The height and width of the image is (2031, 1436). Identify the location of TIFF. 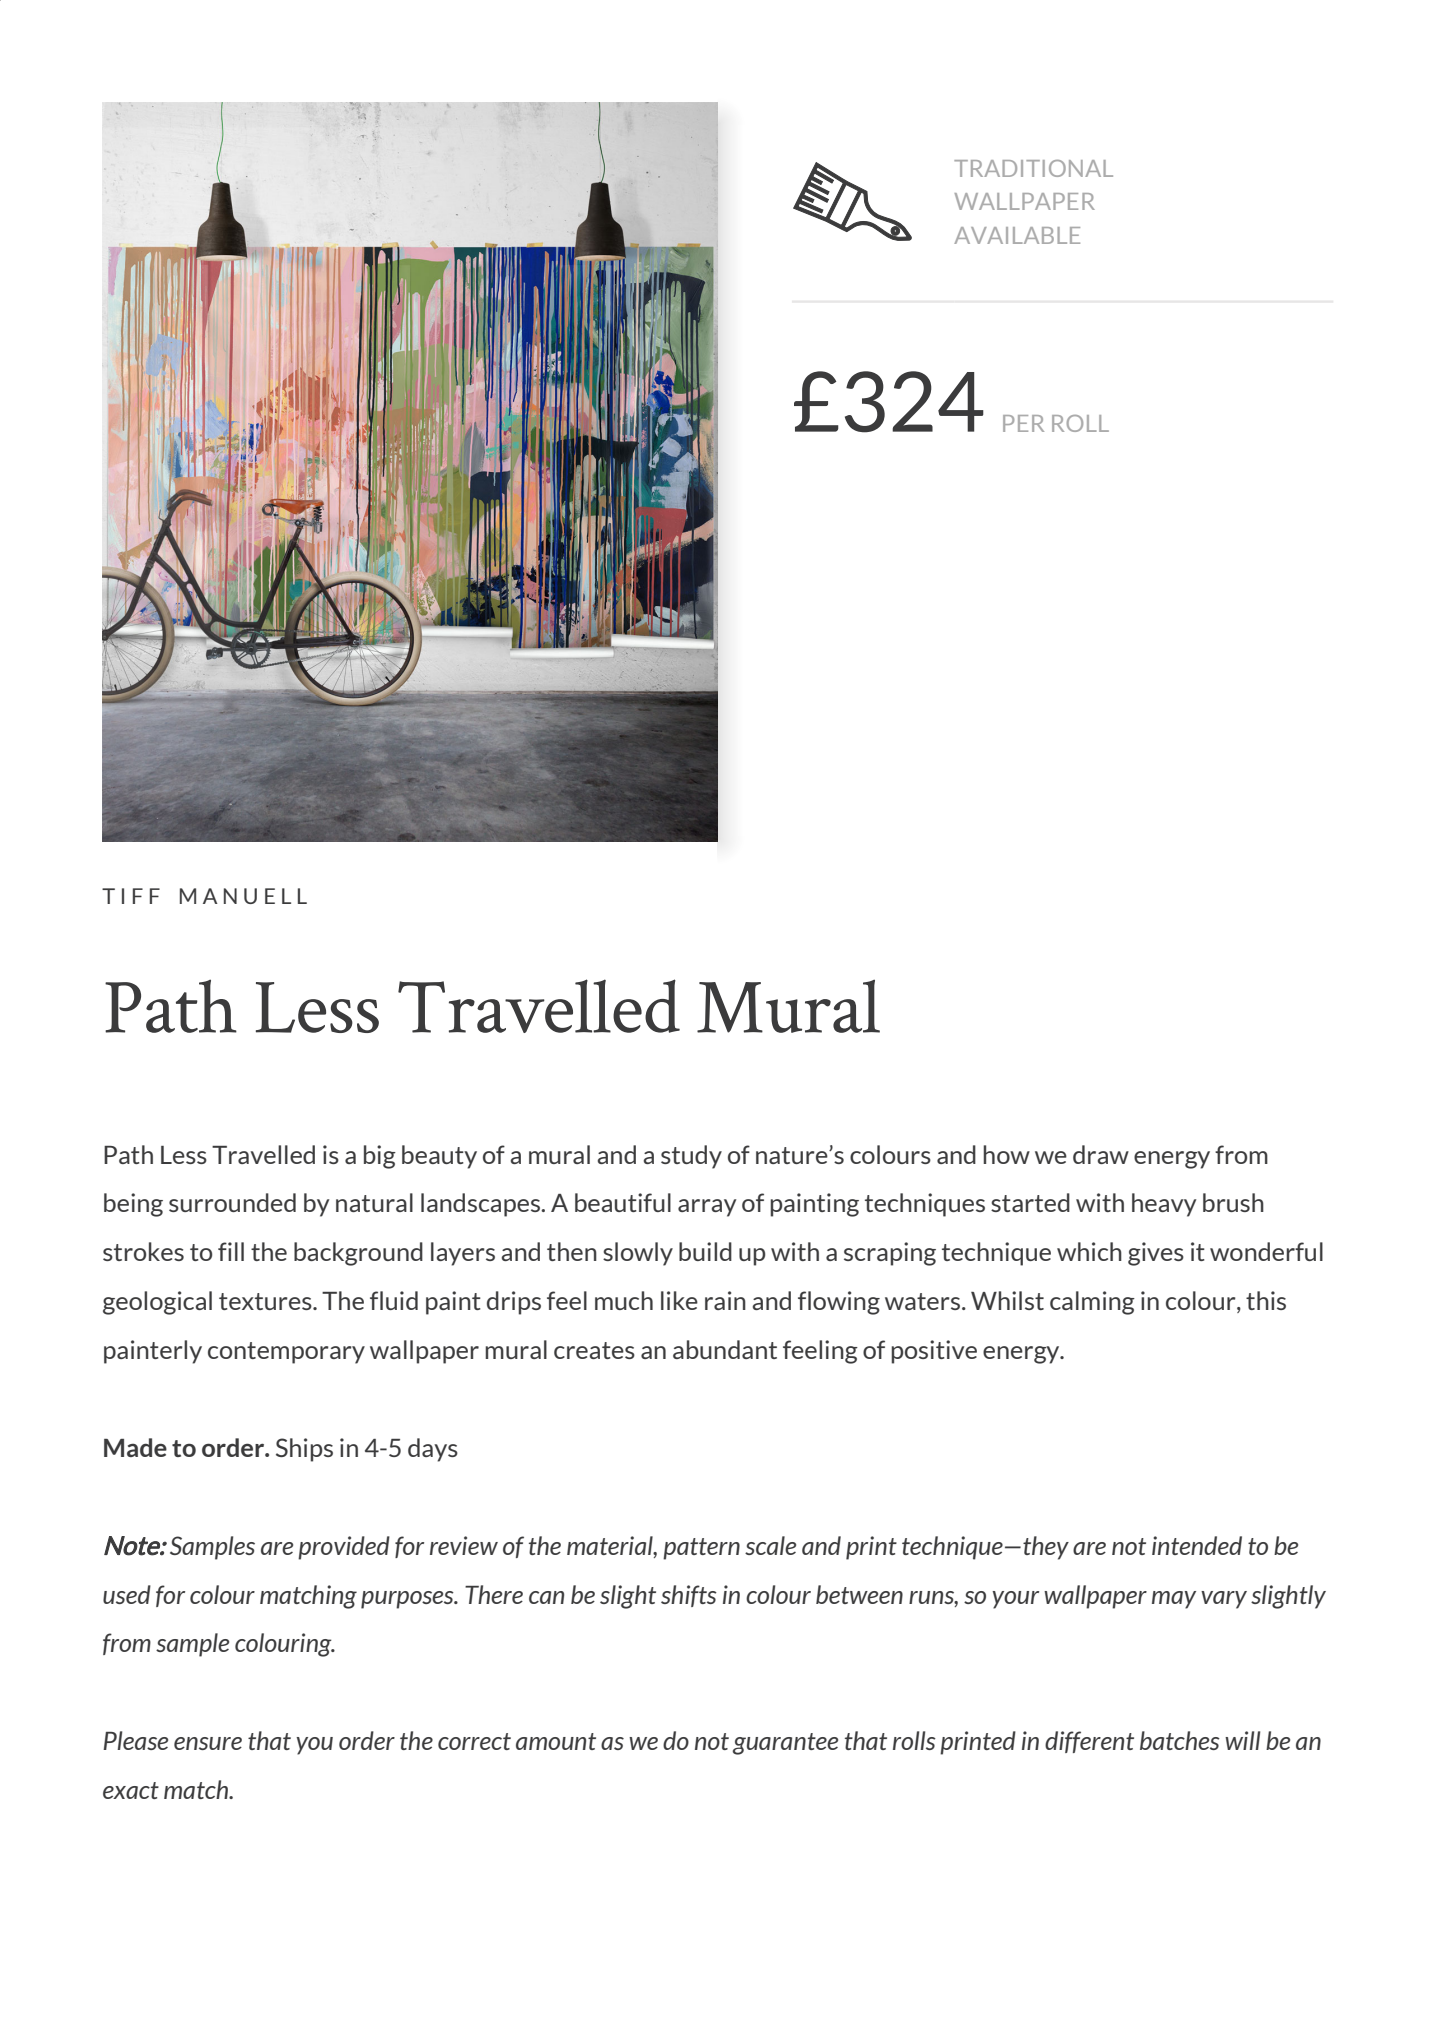
(131, 896).
